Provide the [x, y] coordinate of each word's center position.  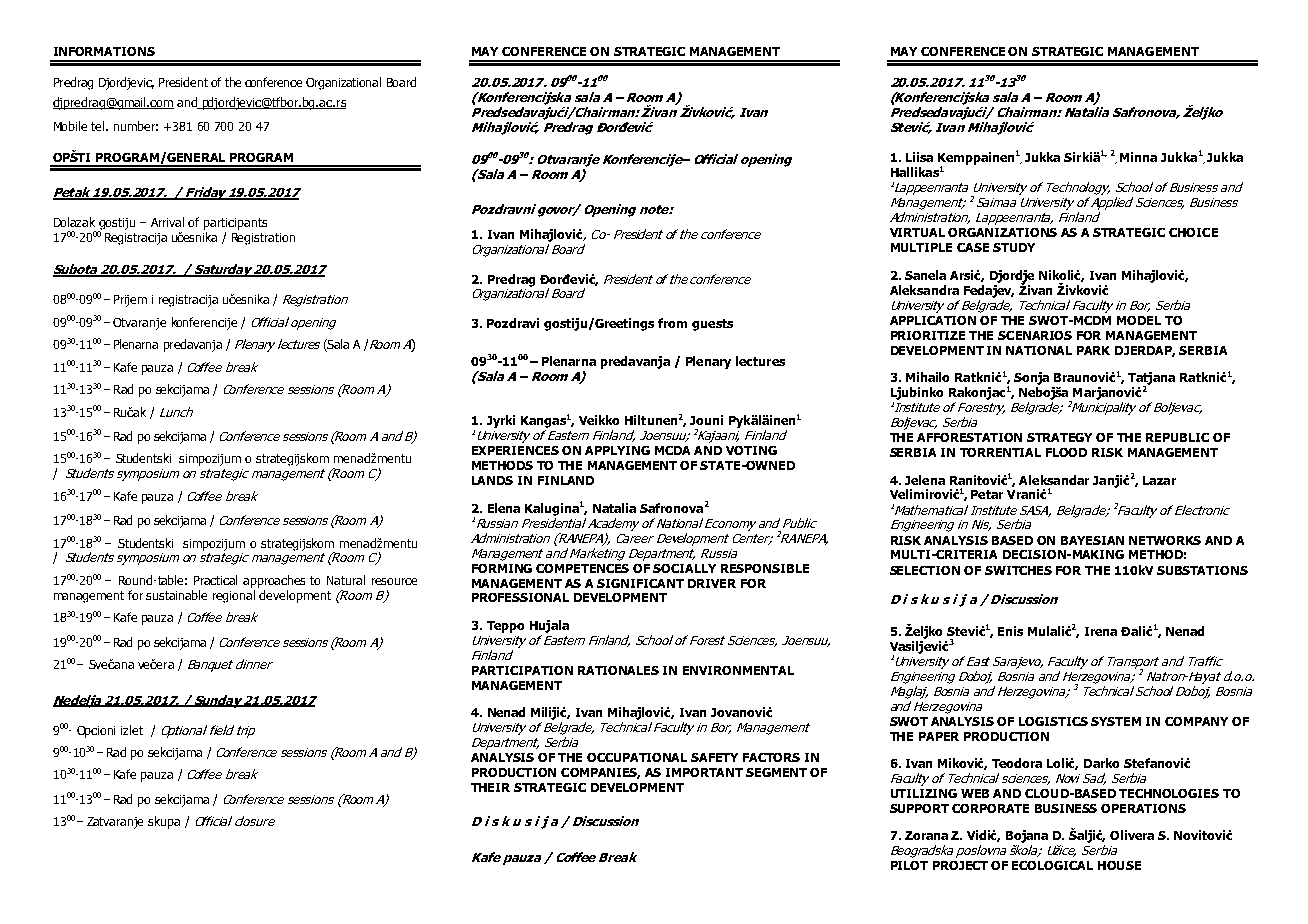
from [672, 323]
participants [235, 224]
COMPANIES [600, 773]
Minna [1138, 157]
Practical [215, 580]
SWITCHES [1018, 570]
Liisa [919, 157]
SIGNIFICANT [640, 583]
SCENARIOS [1035, 335]
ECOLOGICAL [1052, 865]
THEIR [490, 787]
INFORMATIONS [104, 51]
